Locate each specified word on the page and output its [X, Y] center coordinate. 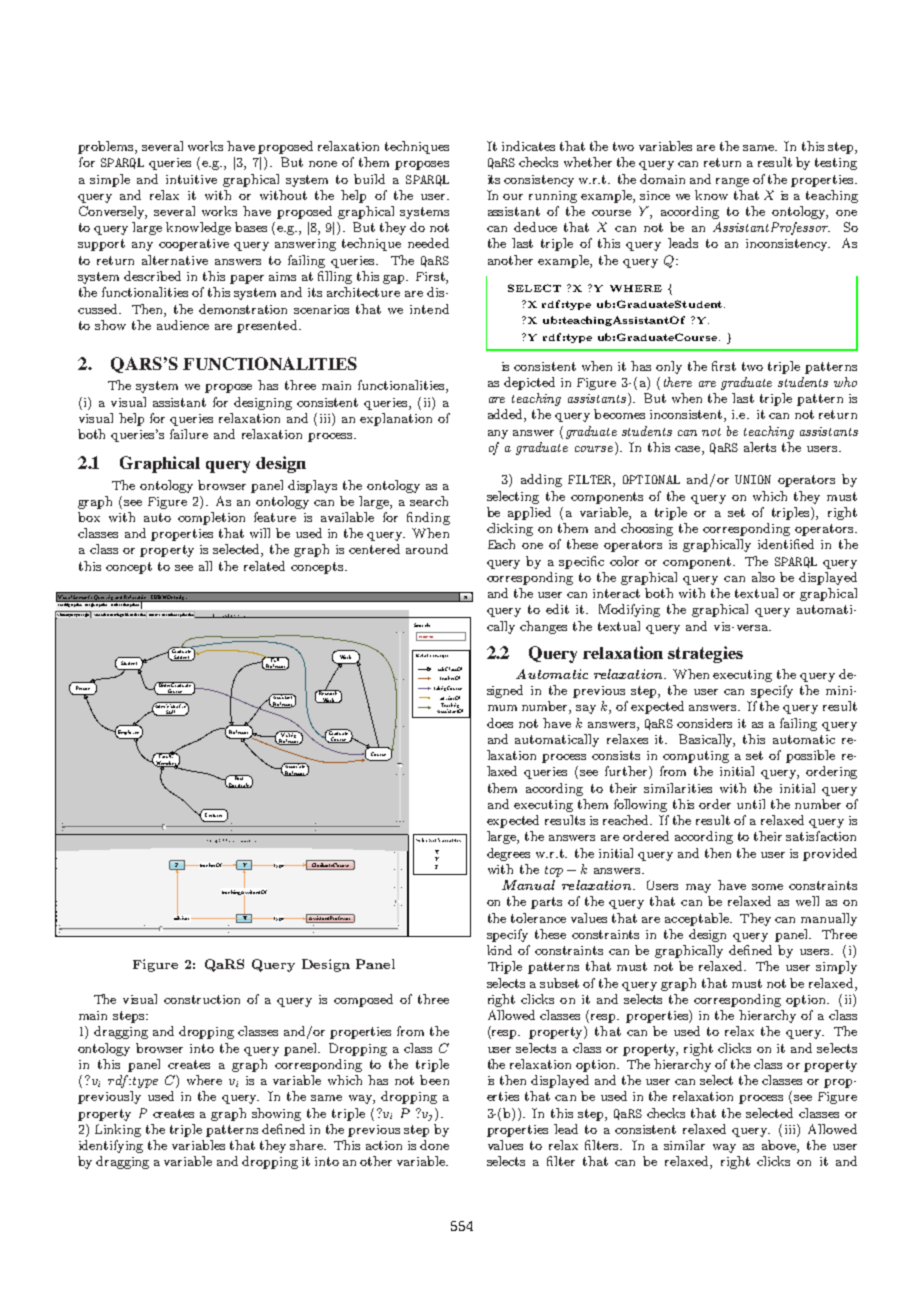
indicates [528, 146]
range [732, 182]
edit [557, 609]
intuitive [191, 179]
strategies [705, 654]
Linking [118, 1130]
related [264, 566]
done [434, 1145]
